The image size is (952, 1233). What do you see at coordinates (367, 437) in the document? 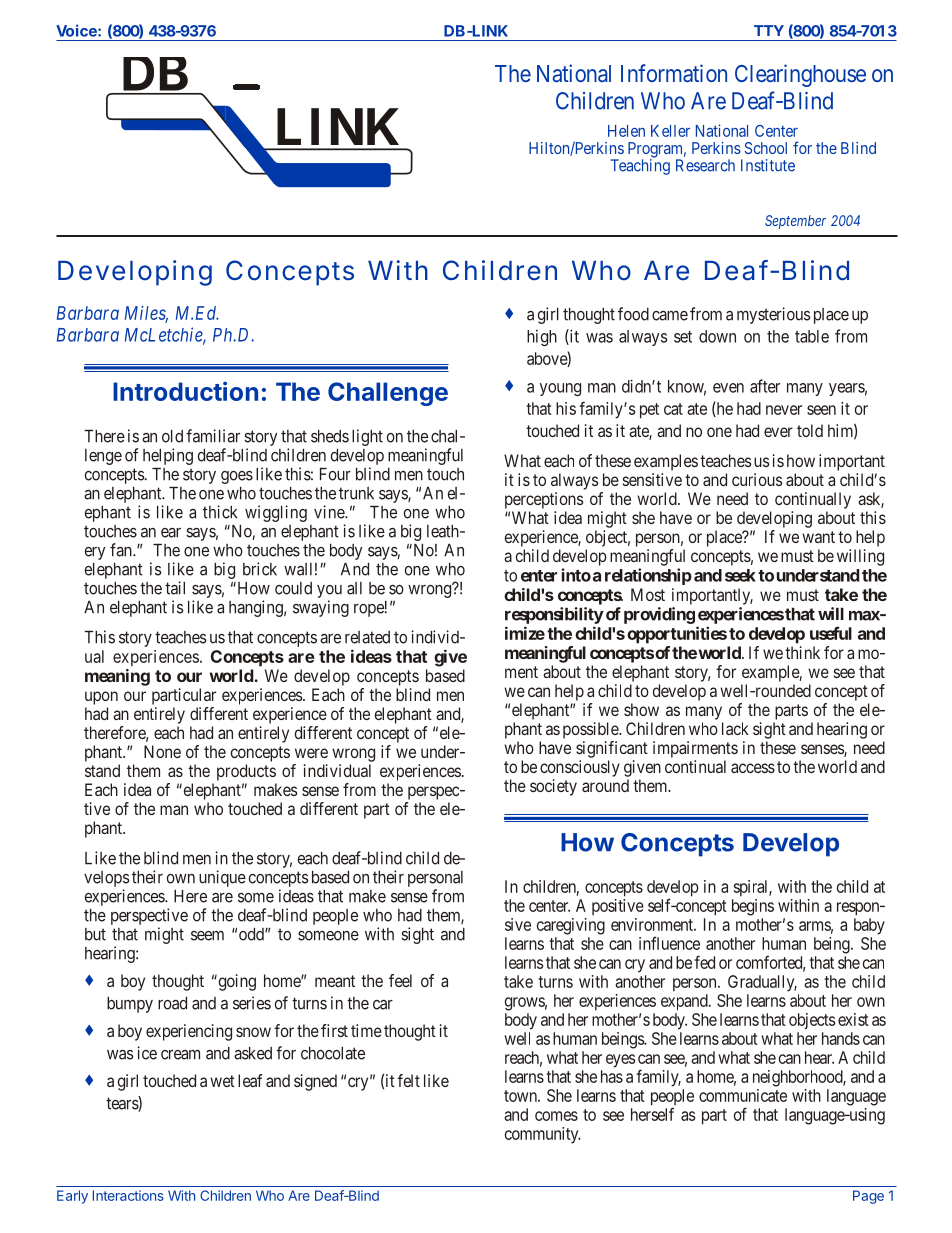
I see `light` at bounding box center [367, 437].
